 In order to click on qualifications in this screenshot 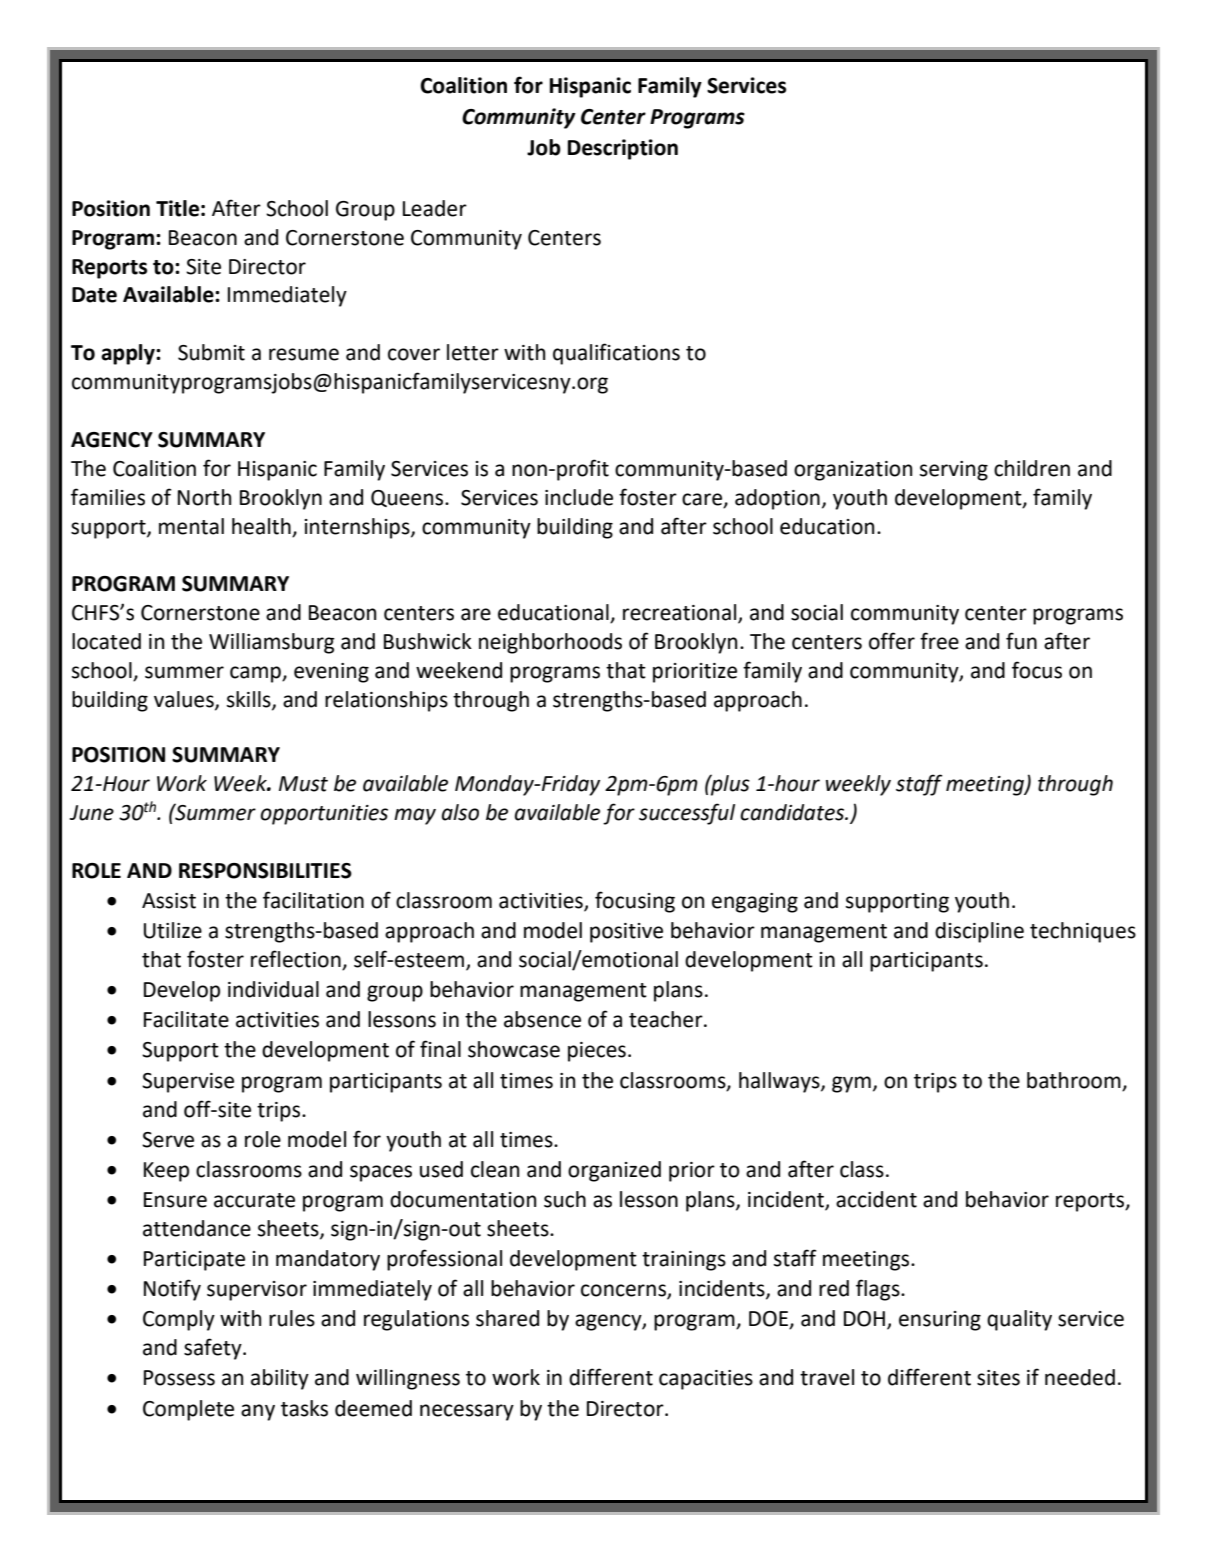, I will do `click(616, 354)`.
